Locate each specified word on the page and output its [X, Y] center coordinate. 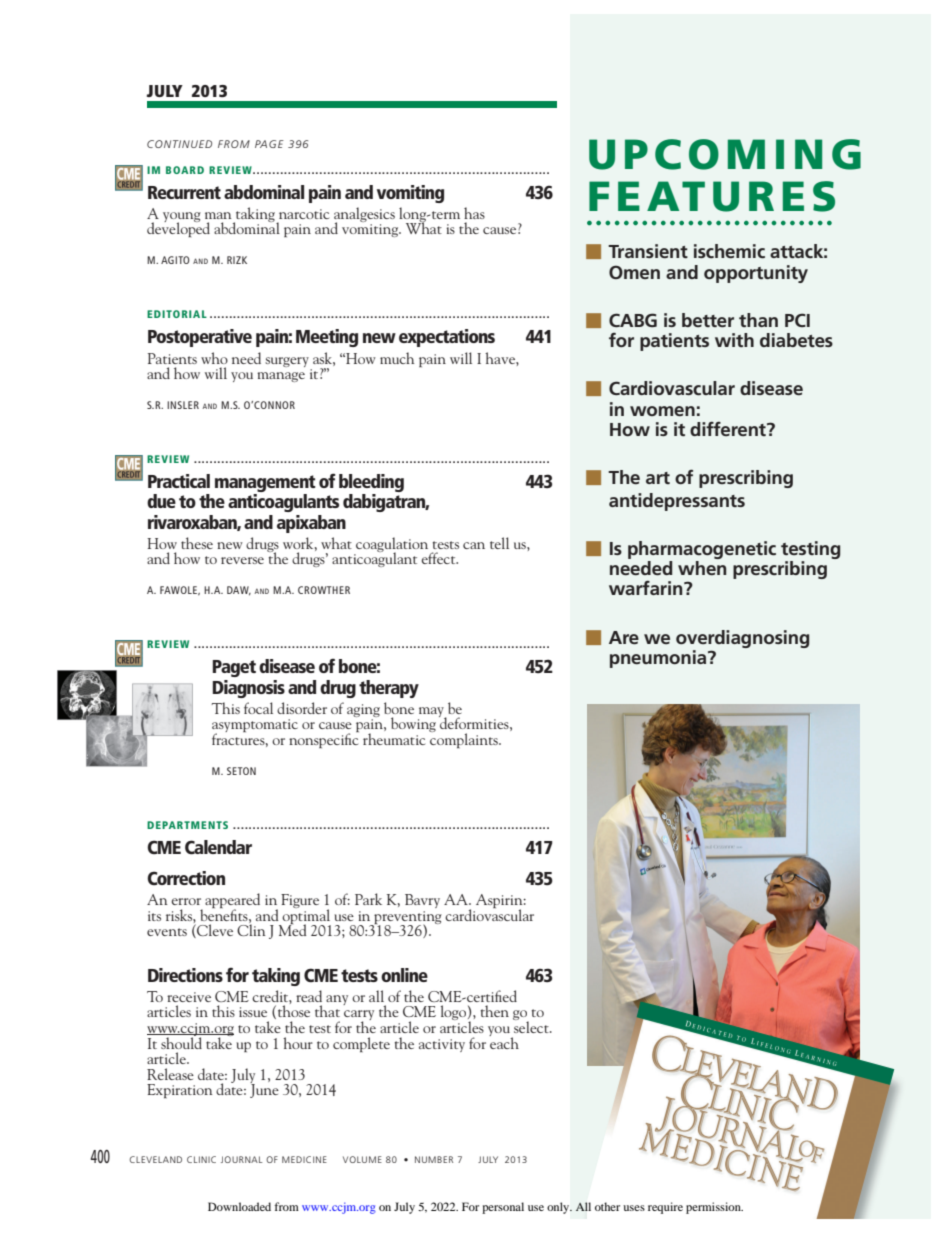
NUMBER [434, 1159]
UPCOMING [725, 154]
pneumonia [659, 659]
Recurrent [184, 192]
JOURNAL [242, 1159]
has [474, 213]
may [432, 713]
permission [714, 1208]
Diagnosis [248, 689]
